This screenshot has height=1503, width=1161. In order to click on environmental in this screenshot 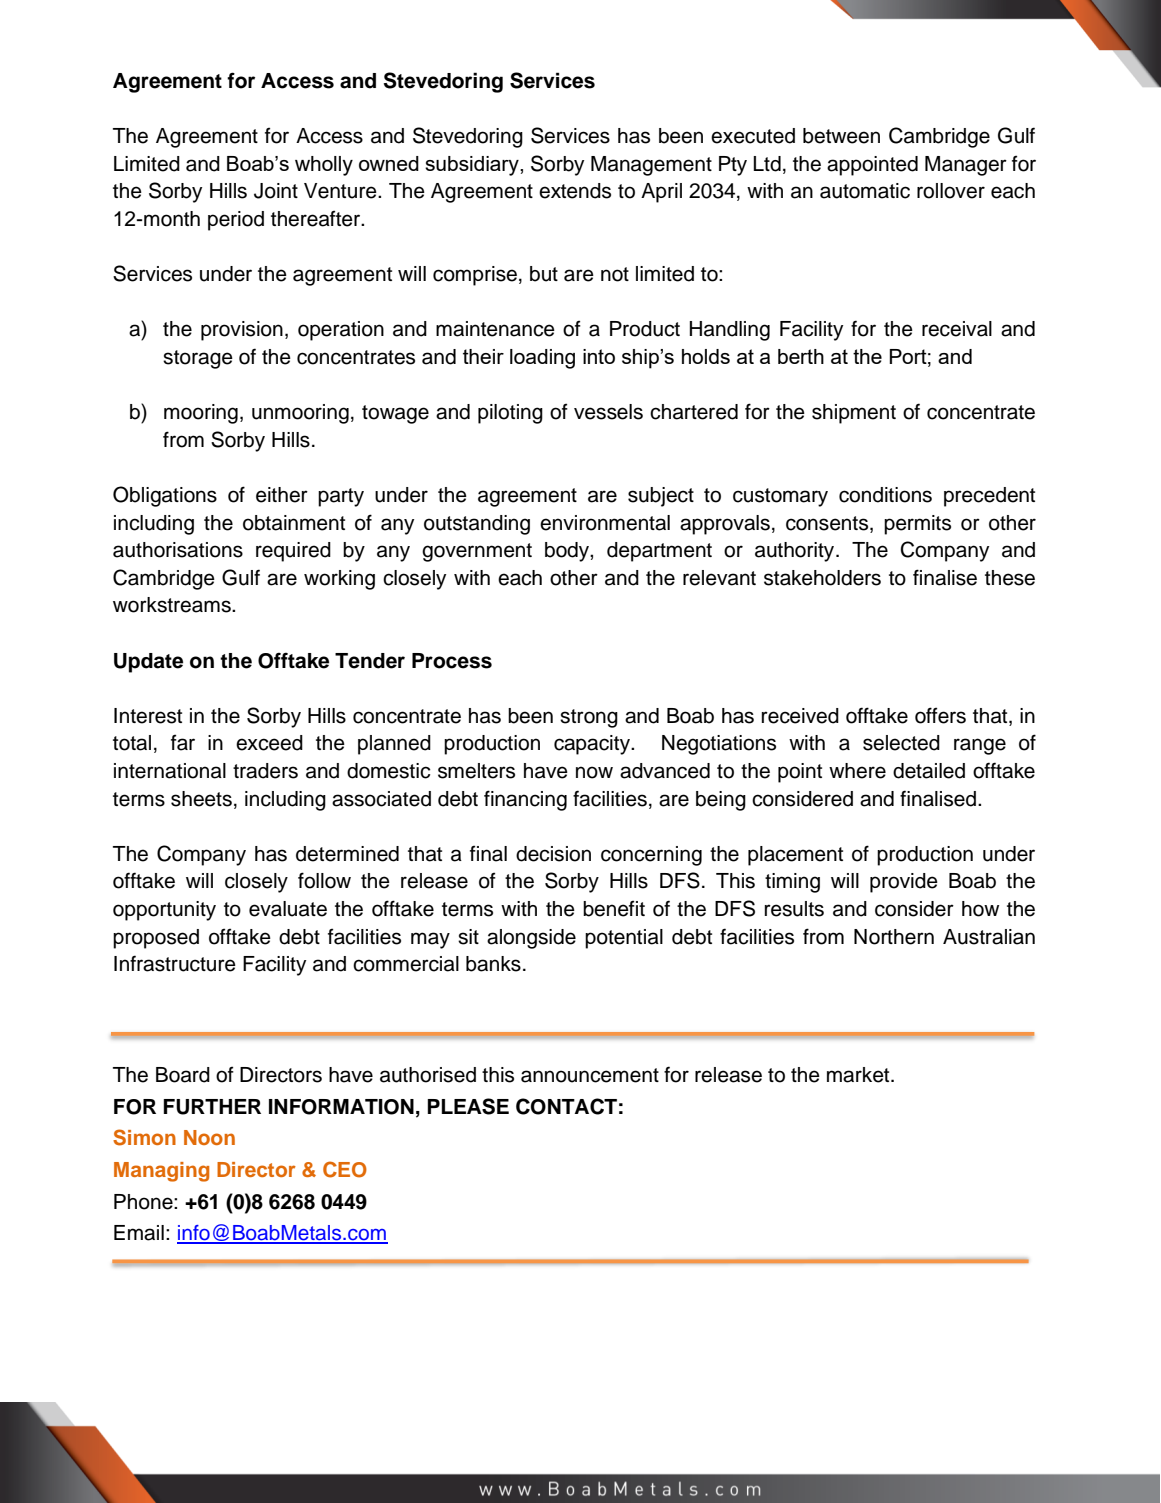, I will do `click(605, 523)`.
